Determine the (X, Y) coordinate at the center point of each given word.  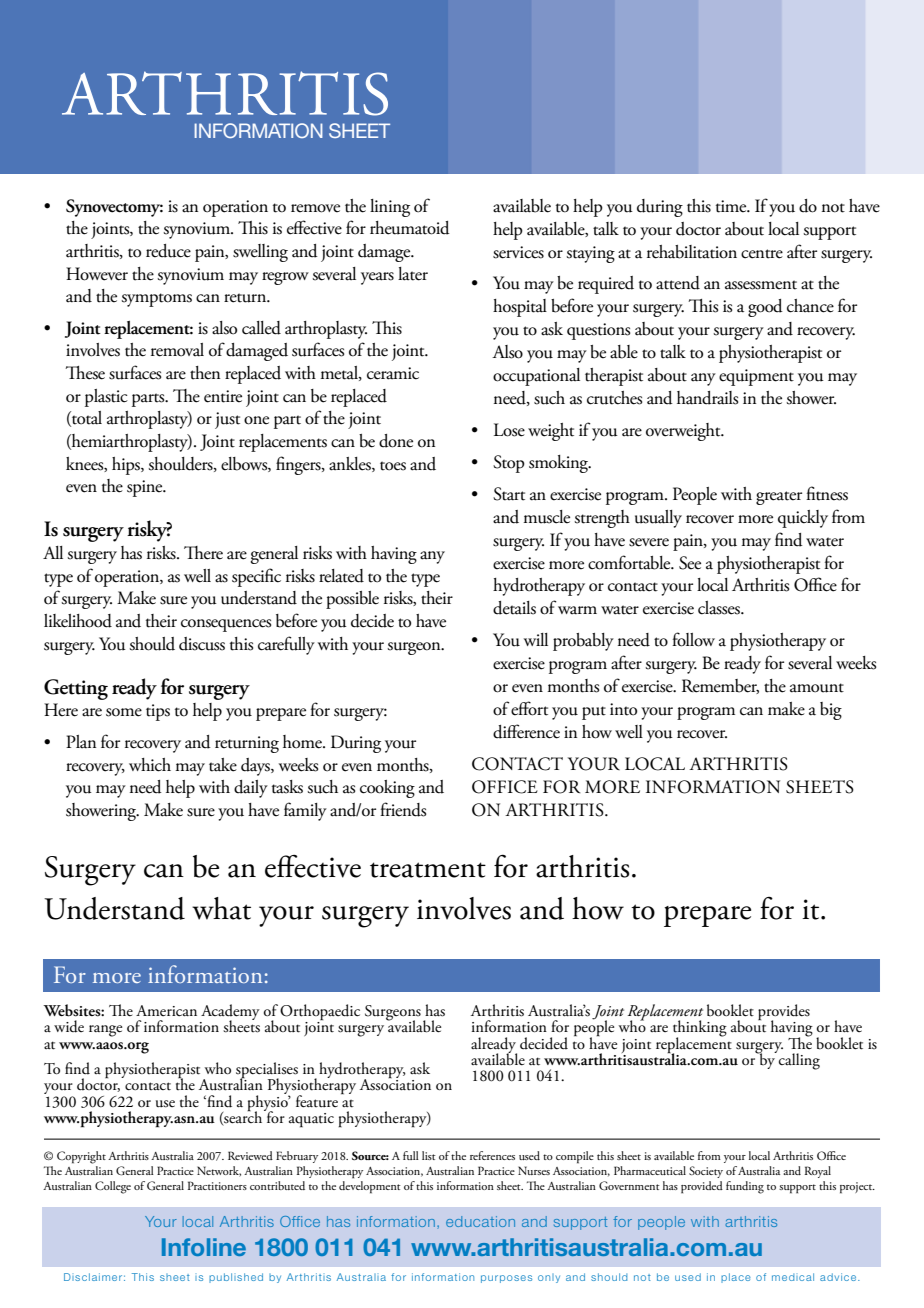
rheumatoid (410, 228)
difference (526, 731)
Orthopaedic (320, 1013)
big (831, 711)
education (480, 1221)
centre (762, 254)
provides (784, 1013)
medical (793, 1277)
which (150, 765)
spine (146, 488)
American (166, 1011)
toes (393, 466)
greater (779, 498)
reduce (168, 251)
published (236, 1278)
